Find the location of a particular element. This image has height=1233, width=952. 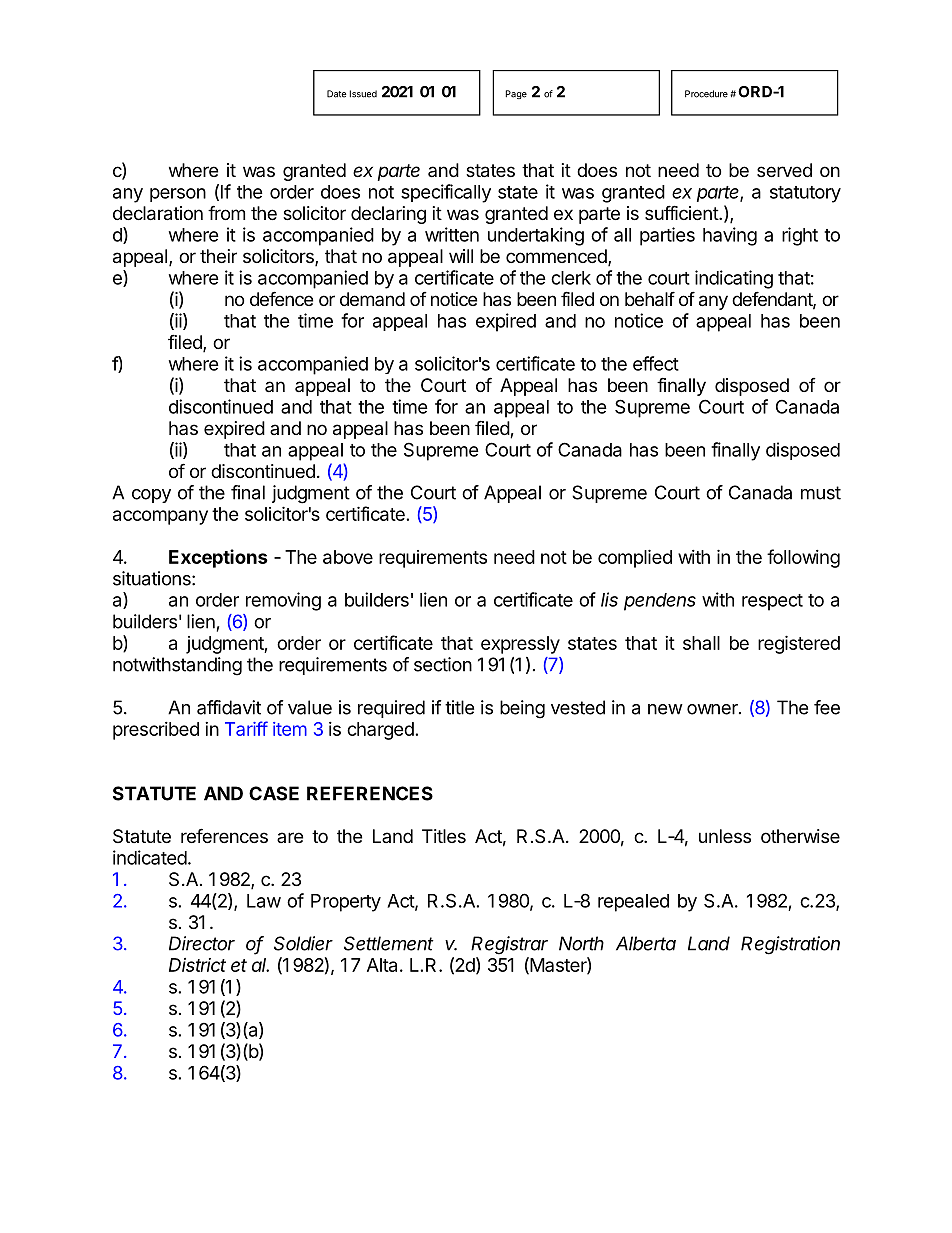

indicating is located at coordinates (734, 279).
